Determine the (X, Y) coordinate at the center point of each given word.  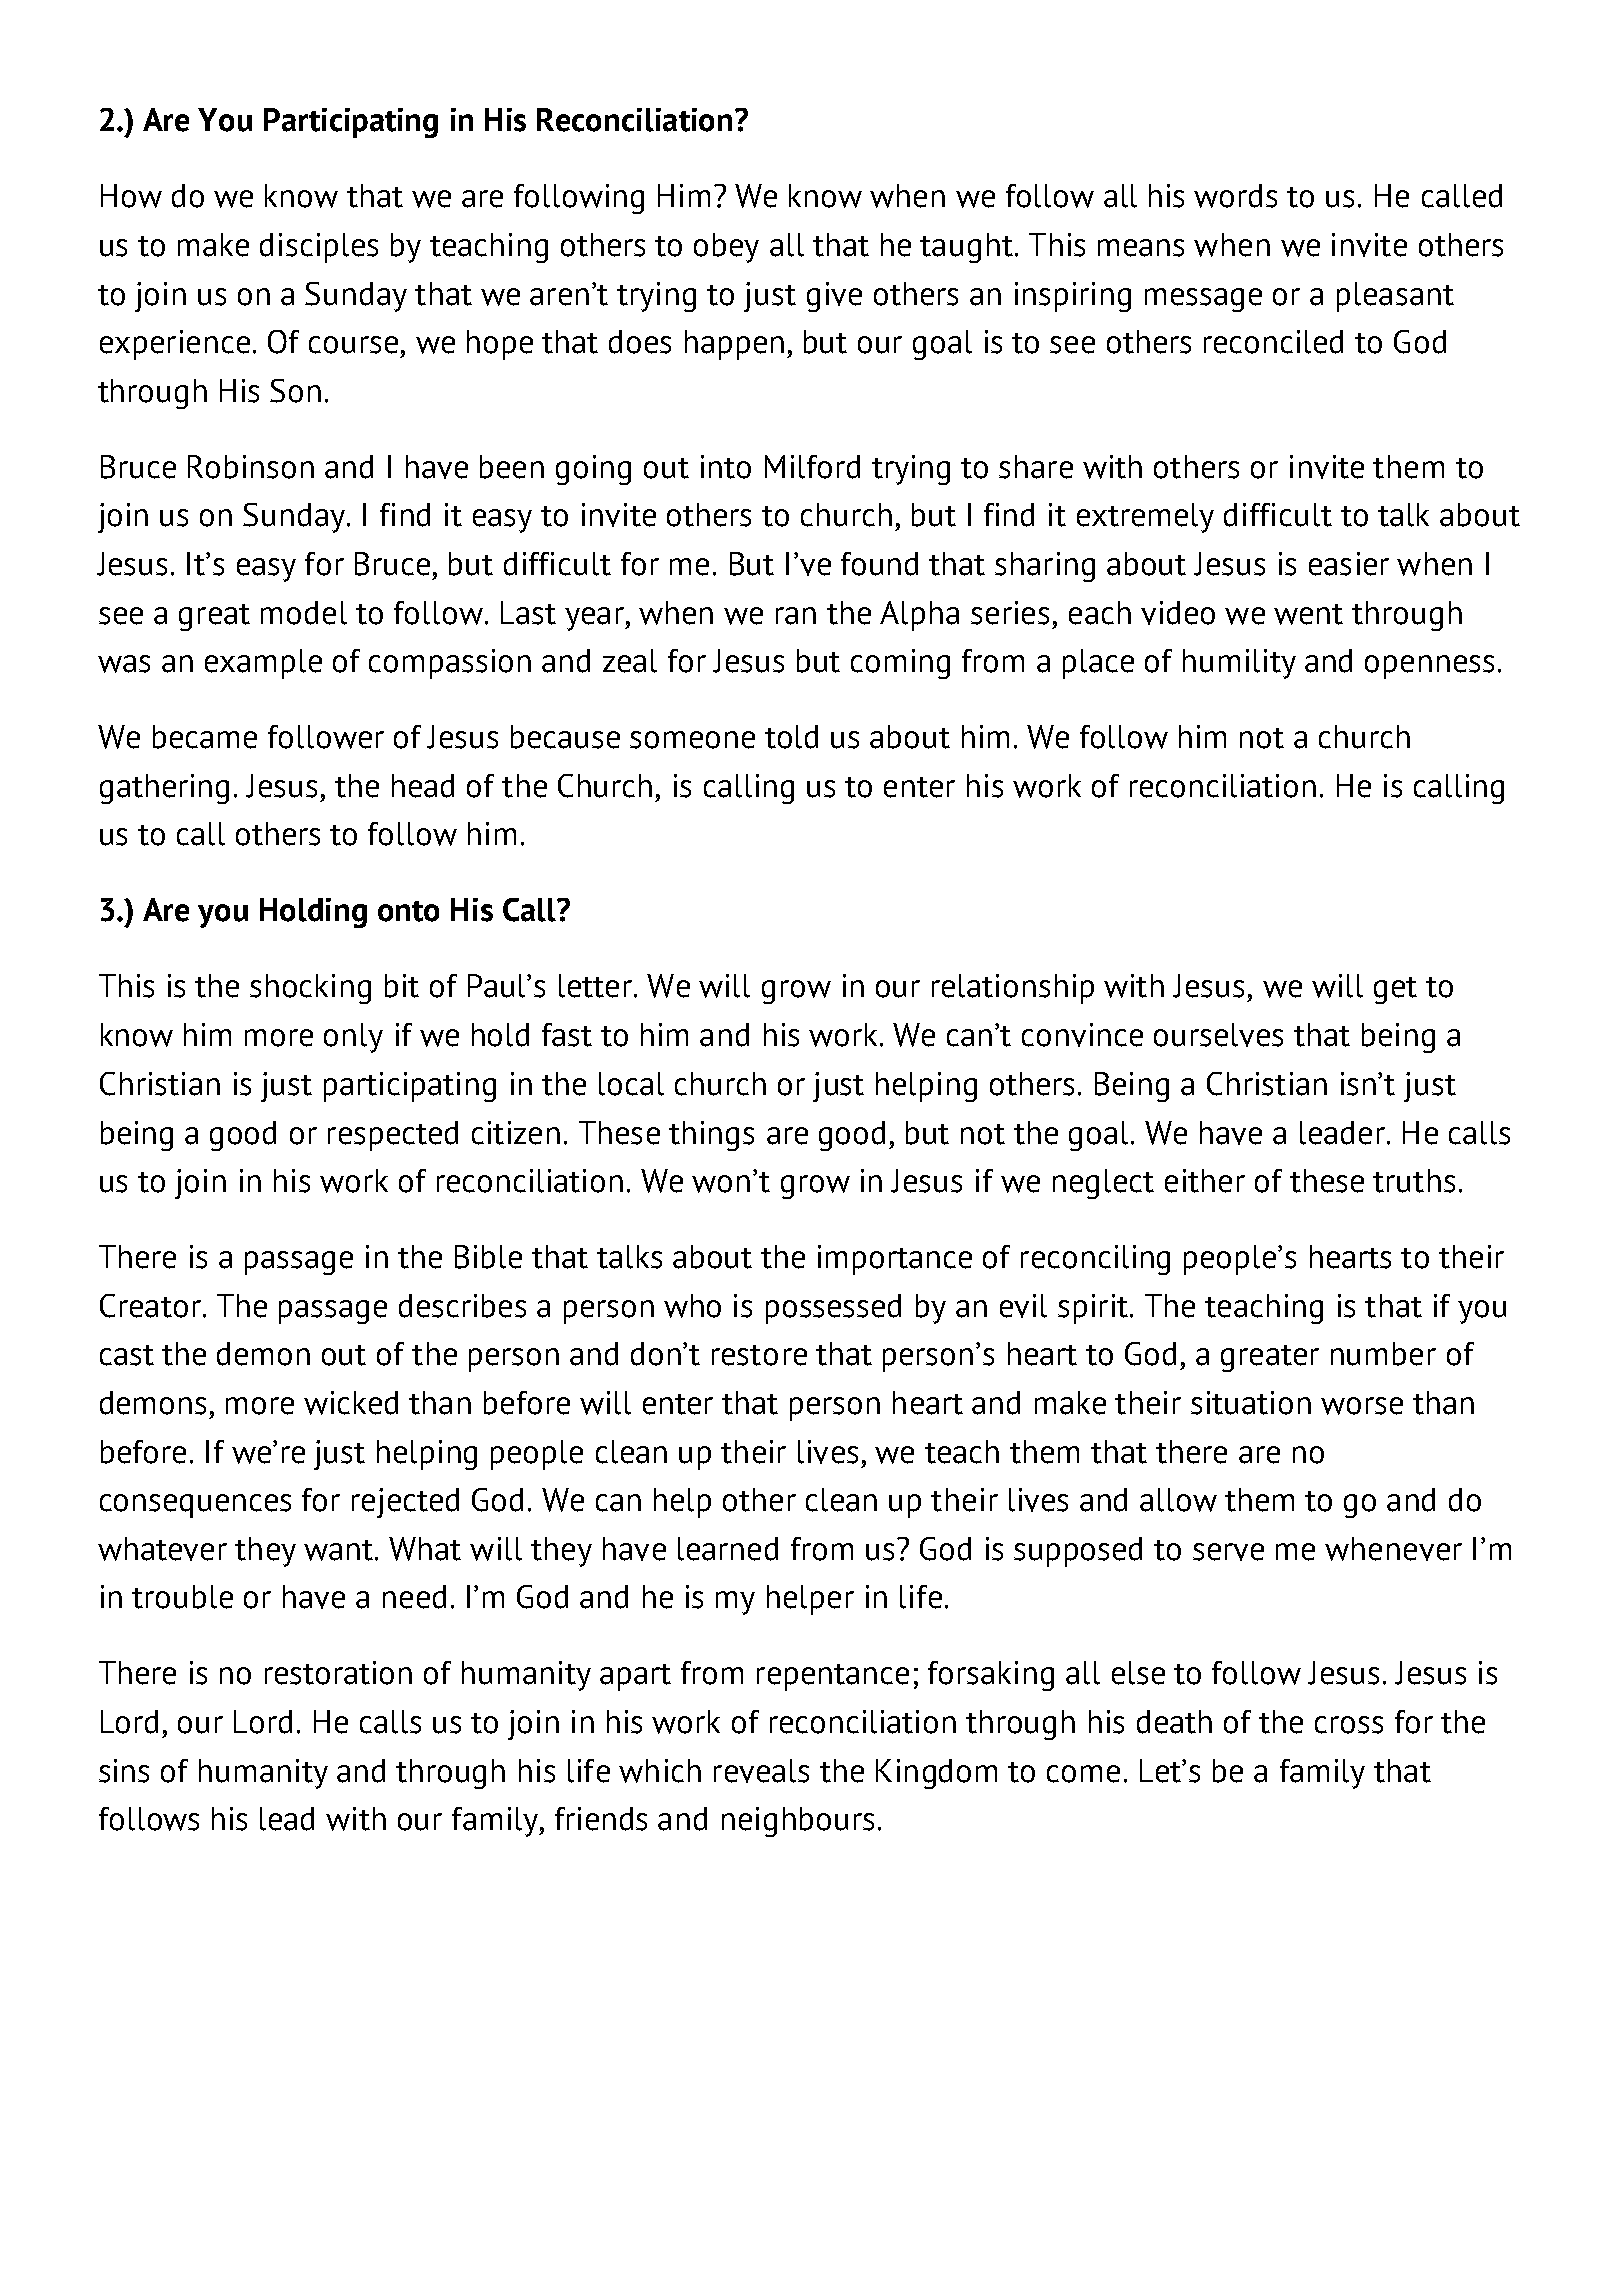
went (1308, 614)
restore (759, 1355)
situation (1251, 1403)
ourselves (1218, 1035)
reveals (761, 1771)
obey (726, 248)
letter (595, 986)
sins (124, 1771)
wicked (351, 1403)
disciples (319, 248)
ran (796, 616)
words (1235, 196)
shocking (310, 989)
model (304, 613)
